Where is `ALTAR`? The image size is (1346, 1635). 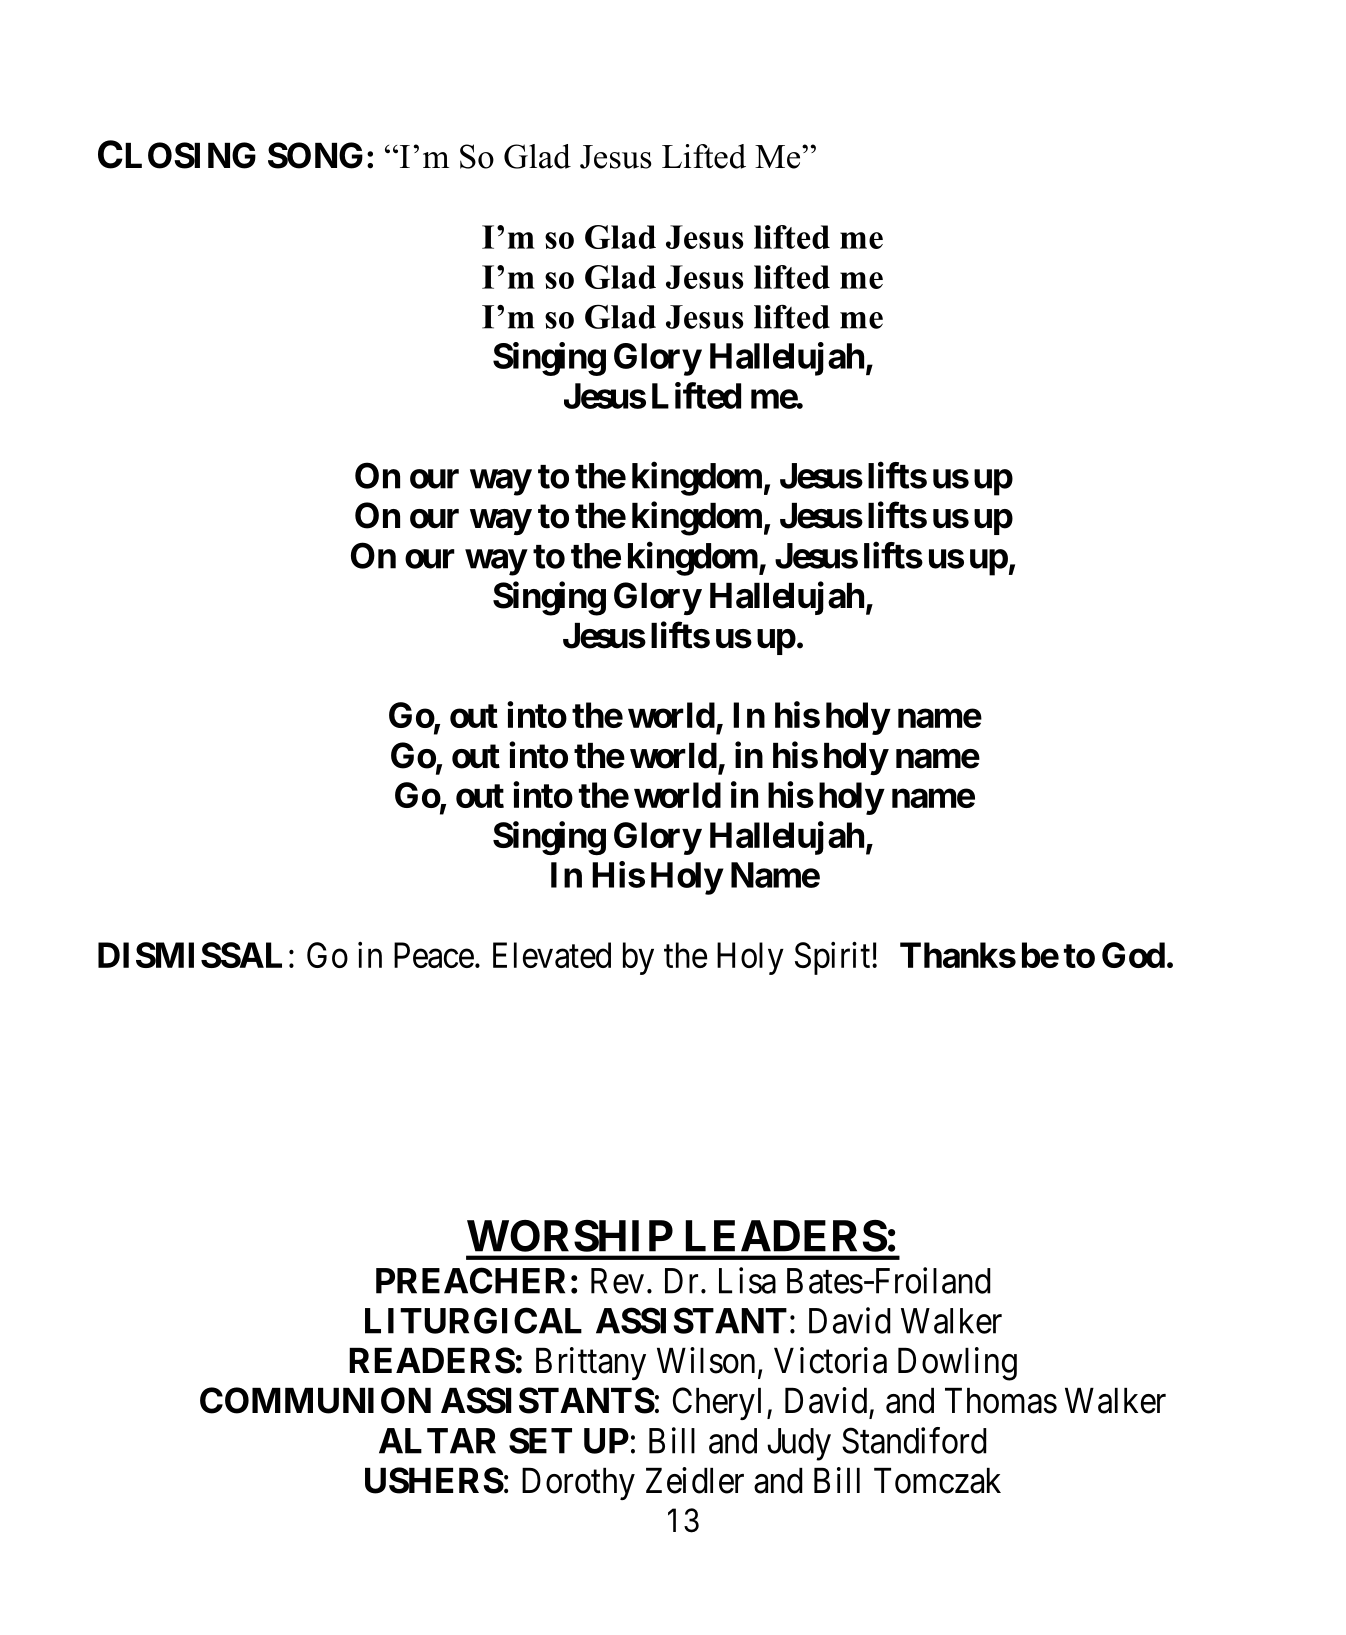
ALTAR is located at coordinates (437, 1441).
